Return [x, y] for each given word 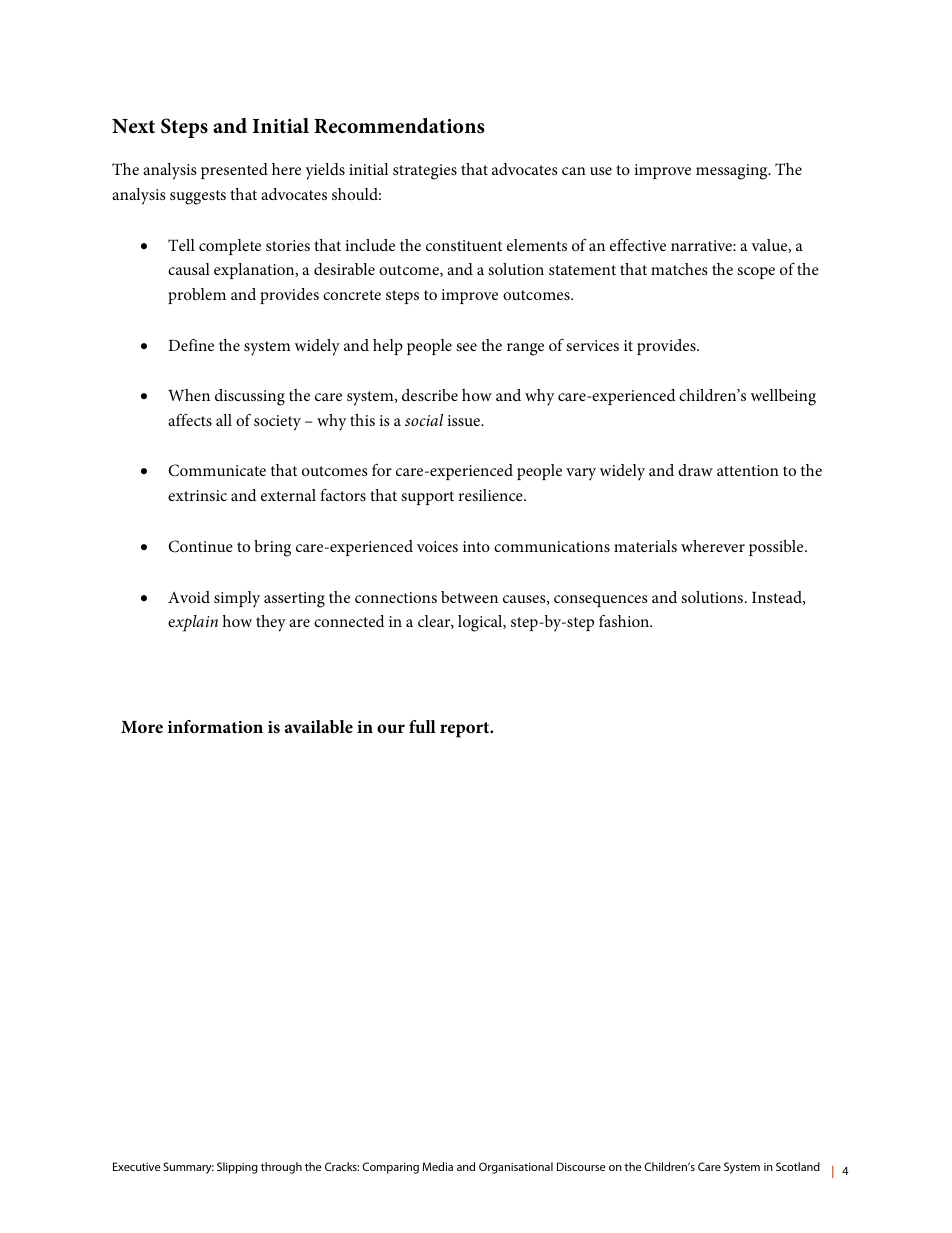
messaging [733, 172]
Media [437, 1166]
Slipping [237, 1168]
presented [234, 171]
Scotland [798, 1166]
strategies [425, 172]
